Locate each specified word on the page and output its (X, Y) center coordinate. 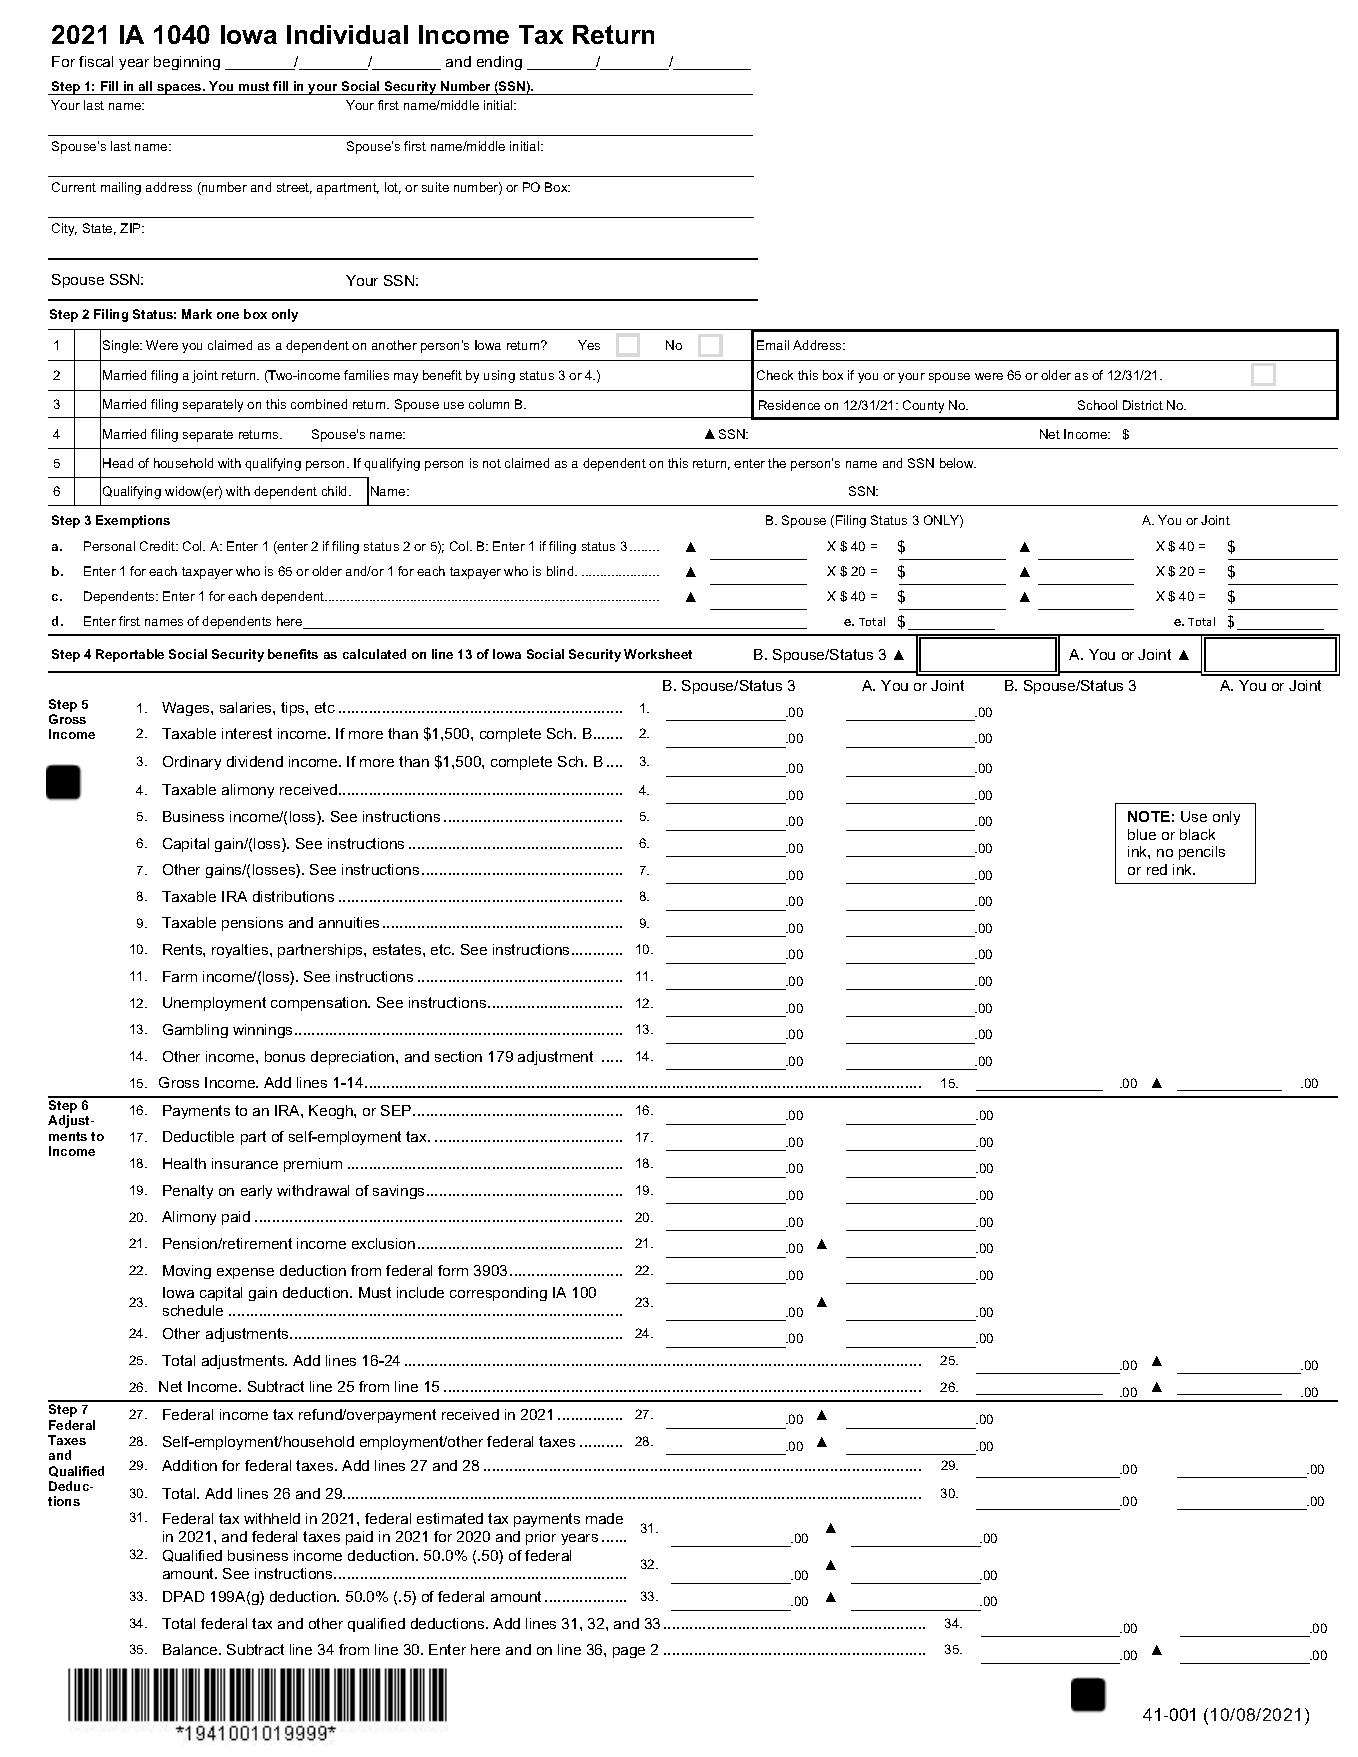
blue (1142, 834)
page (629, 1652)
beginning (187, 63)
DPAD (183, 1596)
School (1097, 405)
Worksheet (658, 654)
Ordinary (192, 763)
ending (499, 63)
